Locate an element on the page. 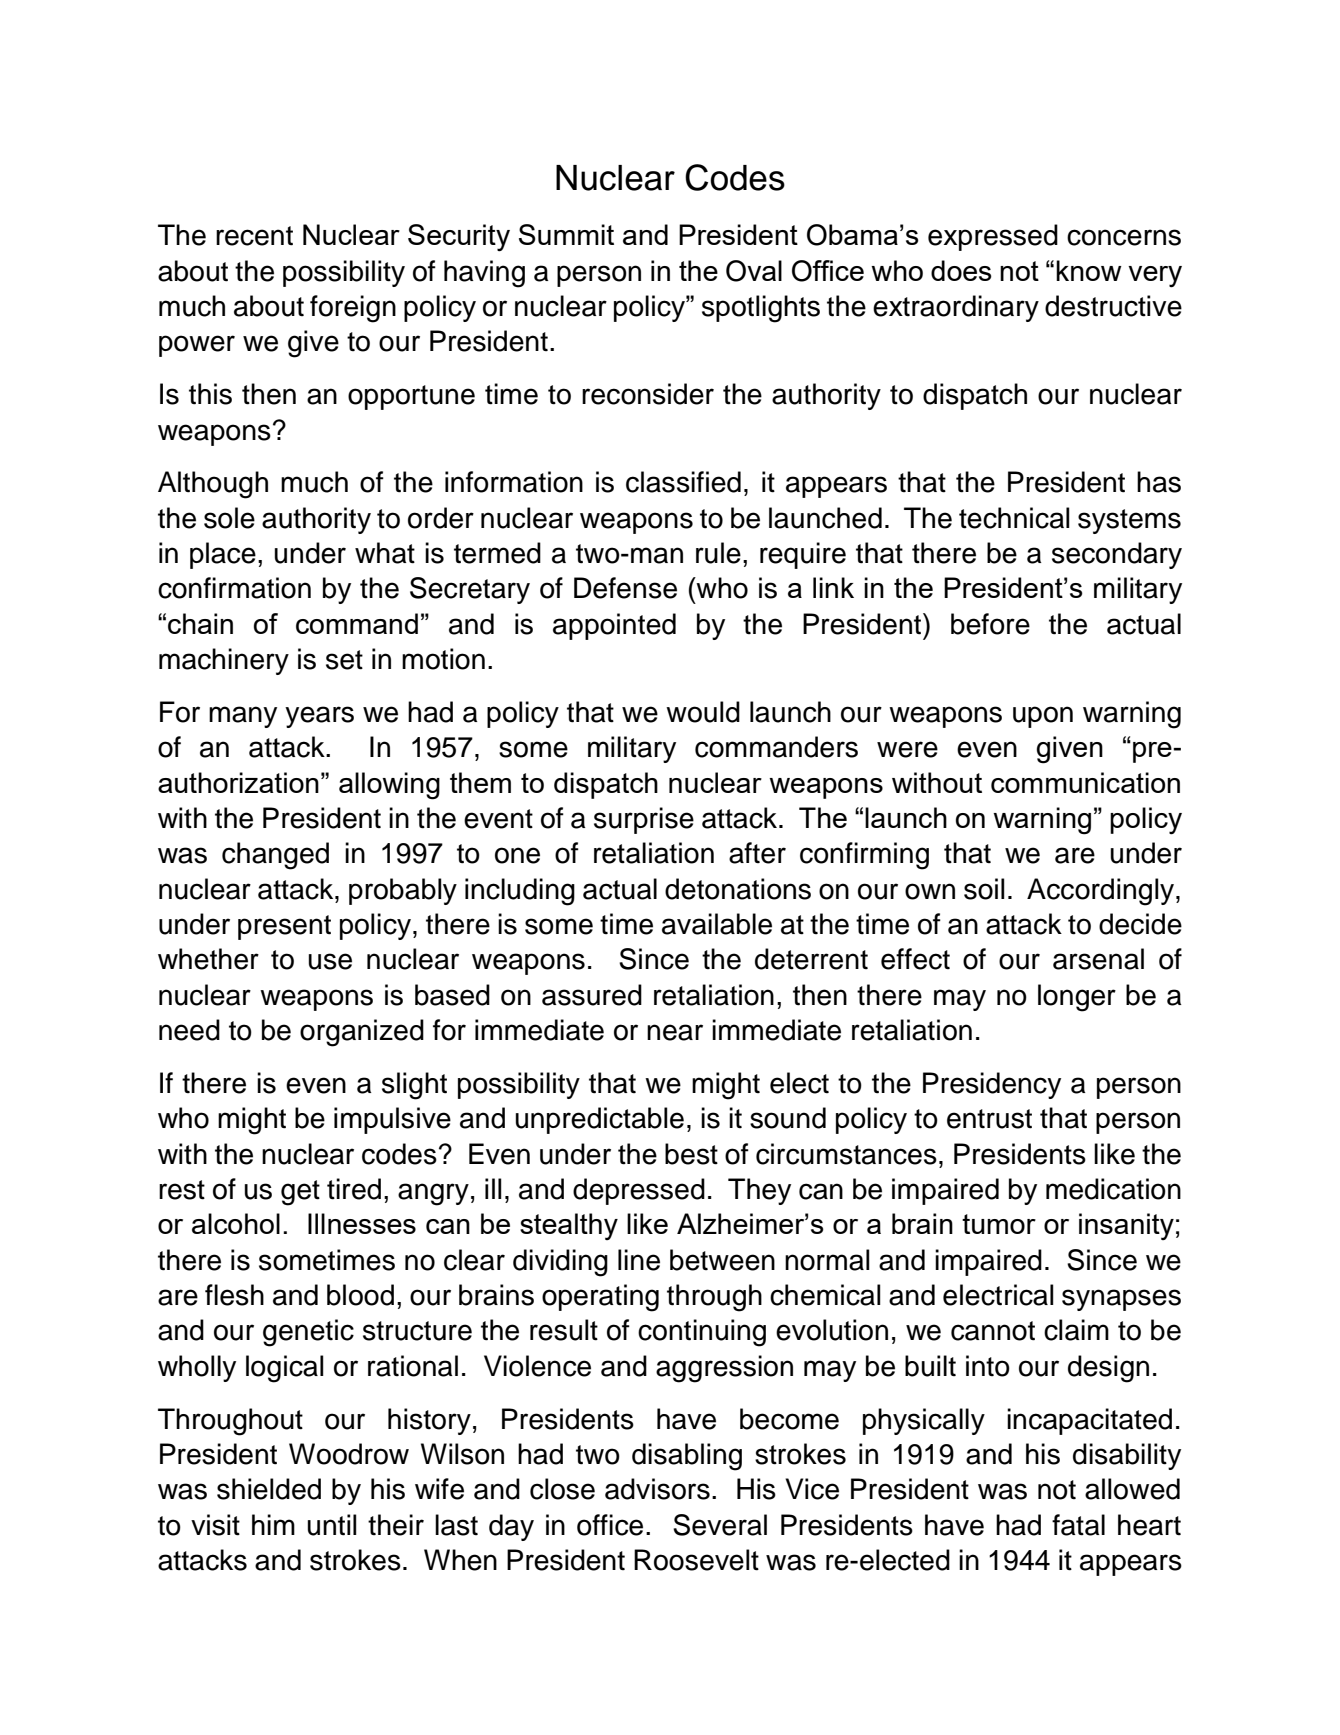 This page has width=1340, height=1735. know is located at coordinates (1089, 270).
